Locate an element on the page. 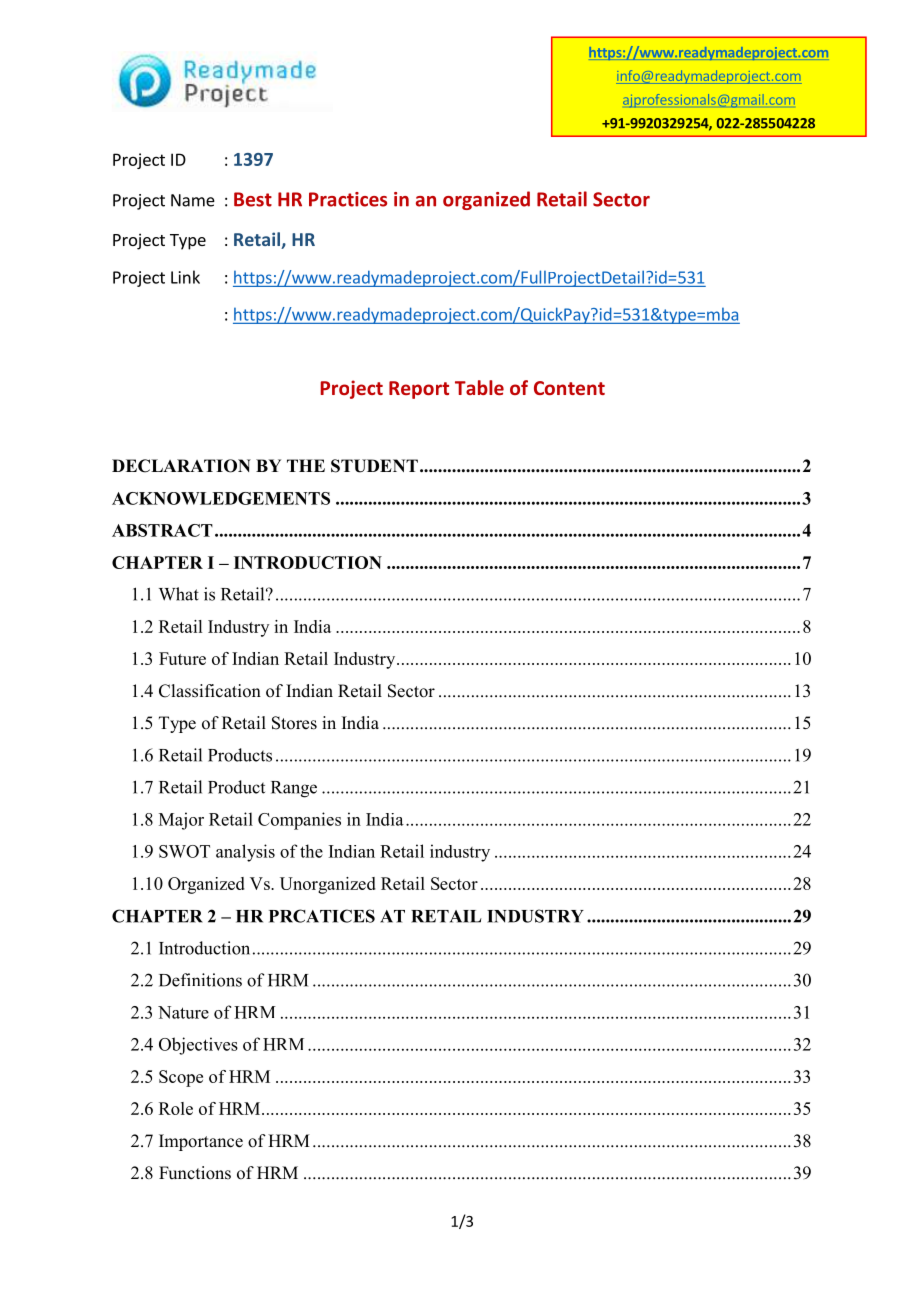 The height and width of the document is (1307, 924). Range is located at coordinates (294, 789).
